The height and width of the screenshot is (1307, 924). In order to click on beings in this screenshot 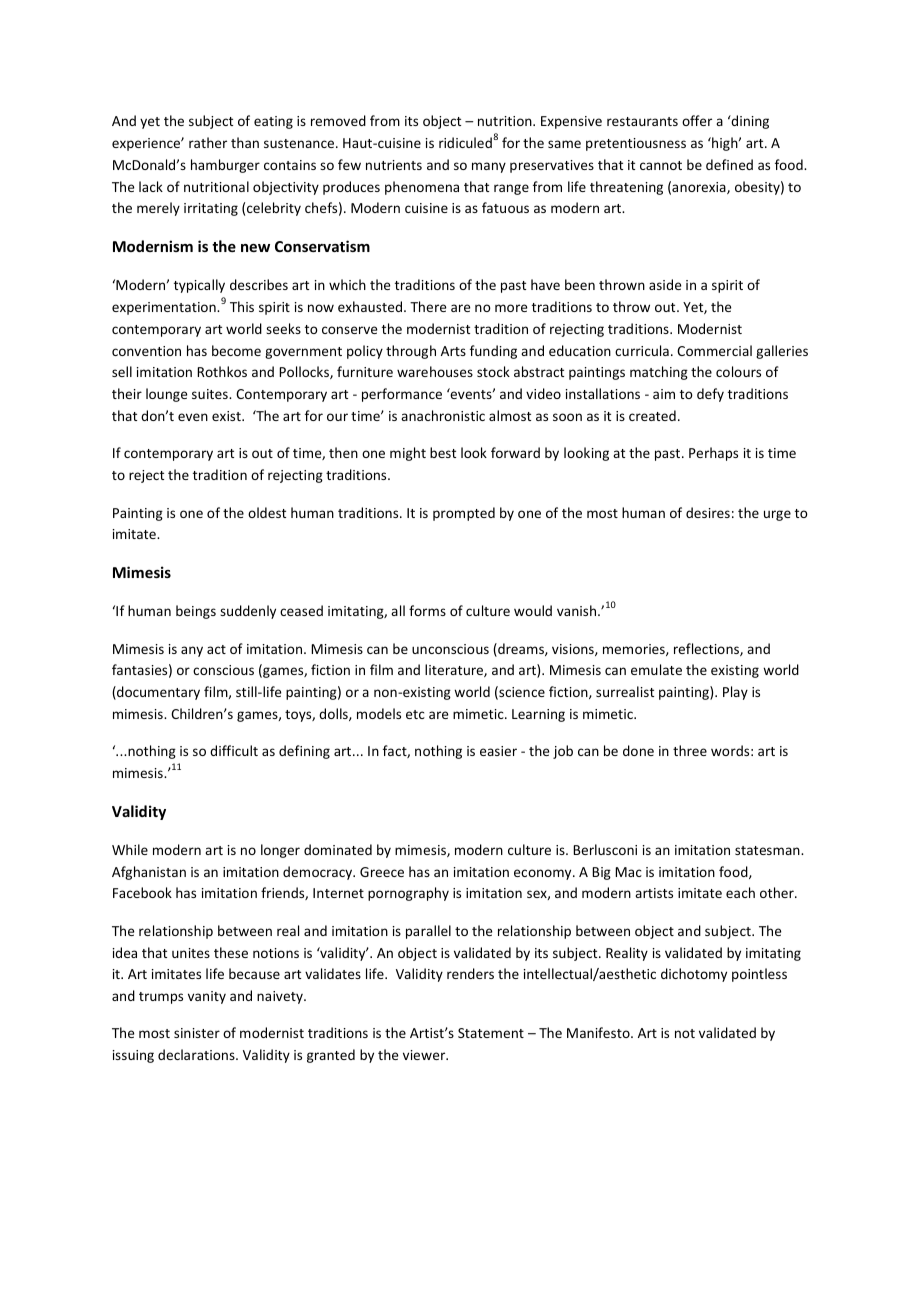, I will do `click(196, 612)`.
